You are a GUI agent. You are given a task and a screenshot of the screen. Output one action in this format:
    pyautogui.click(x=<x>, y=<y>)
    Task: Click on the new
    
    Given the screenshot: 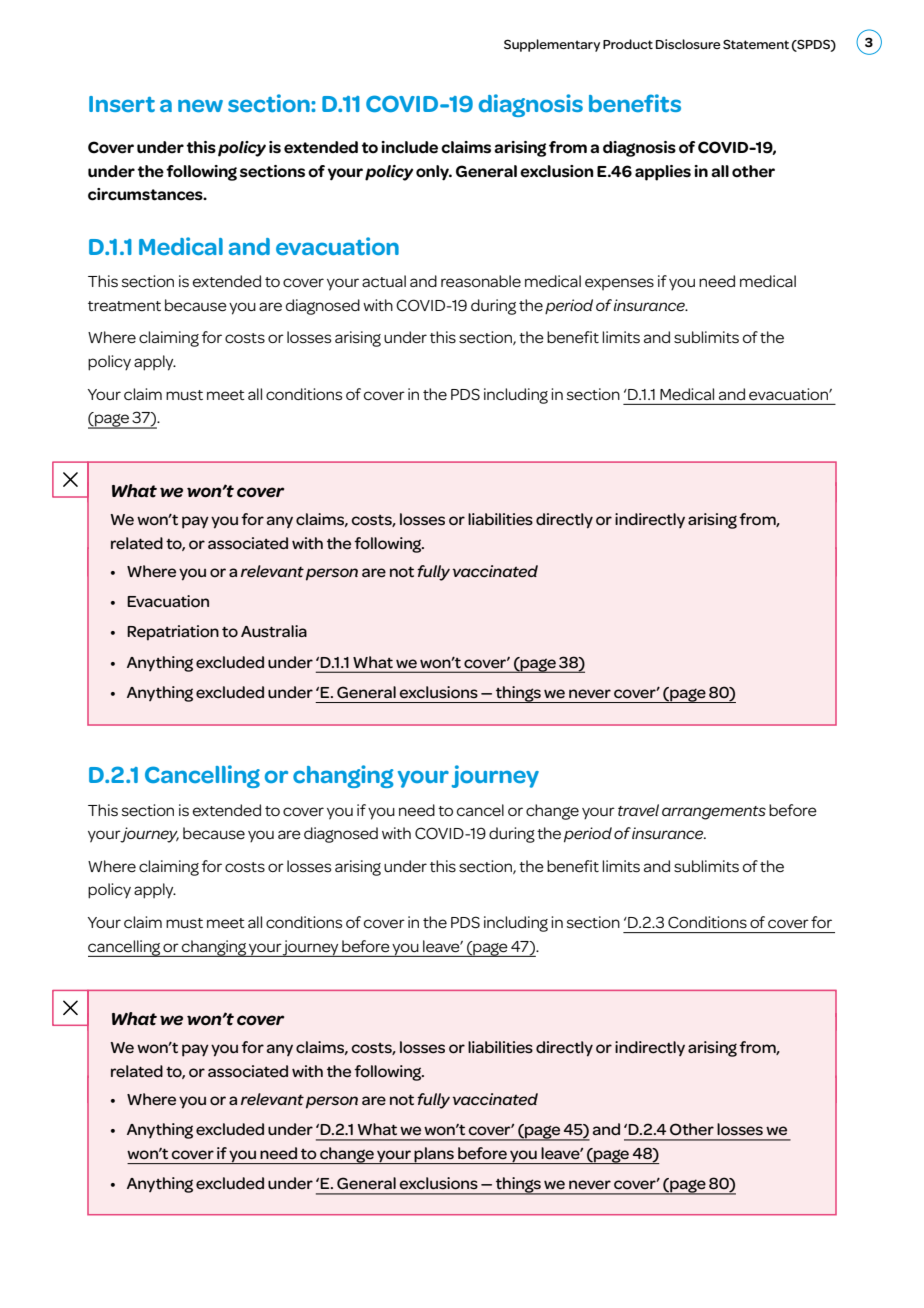 What is the action you would take?
    pyautogui.click(x=200, y=105)
